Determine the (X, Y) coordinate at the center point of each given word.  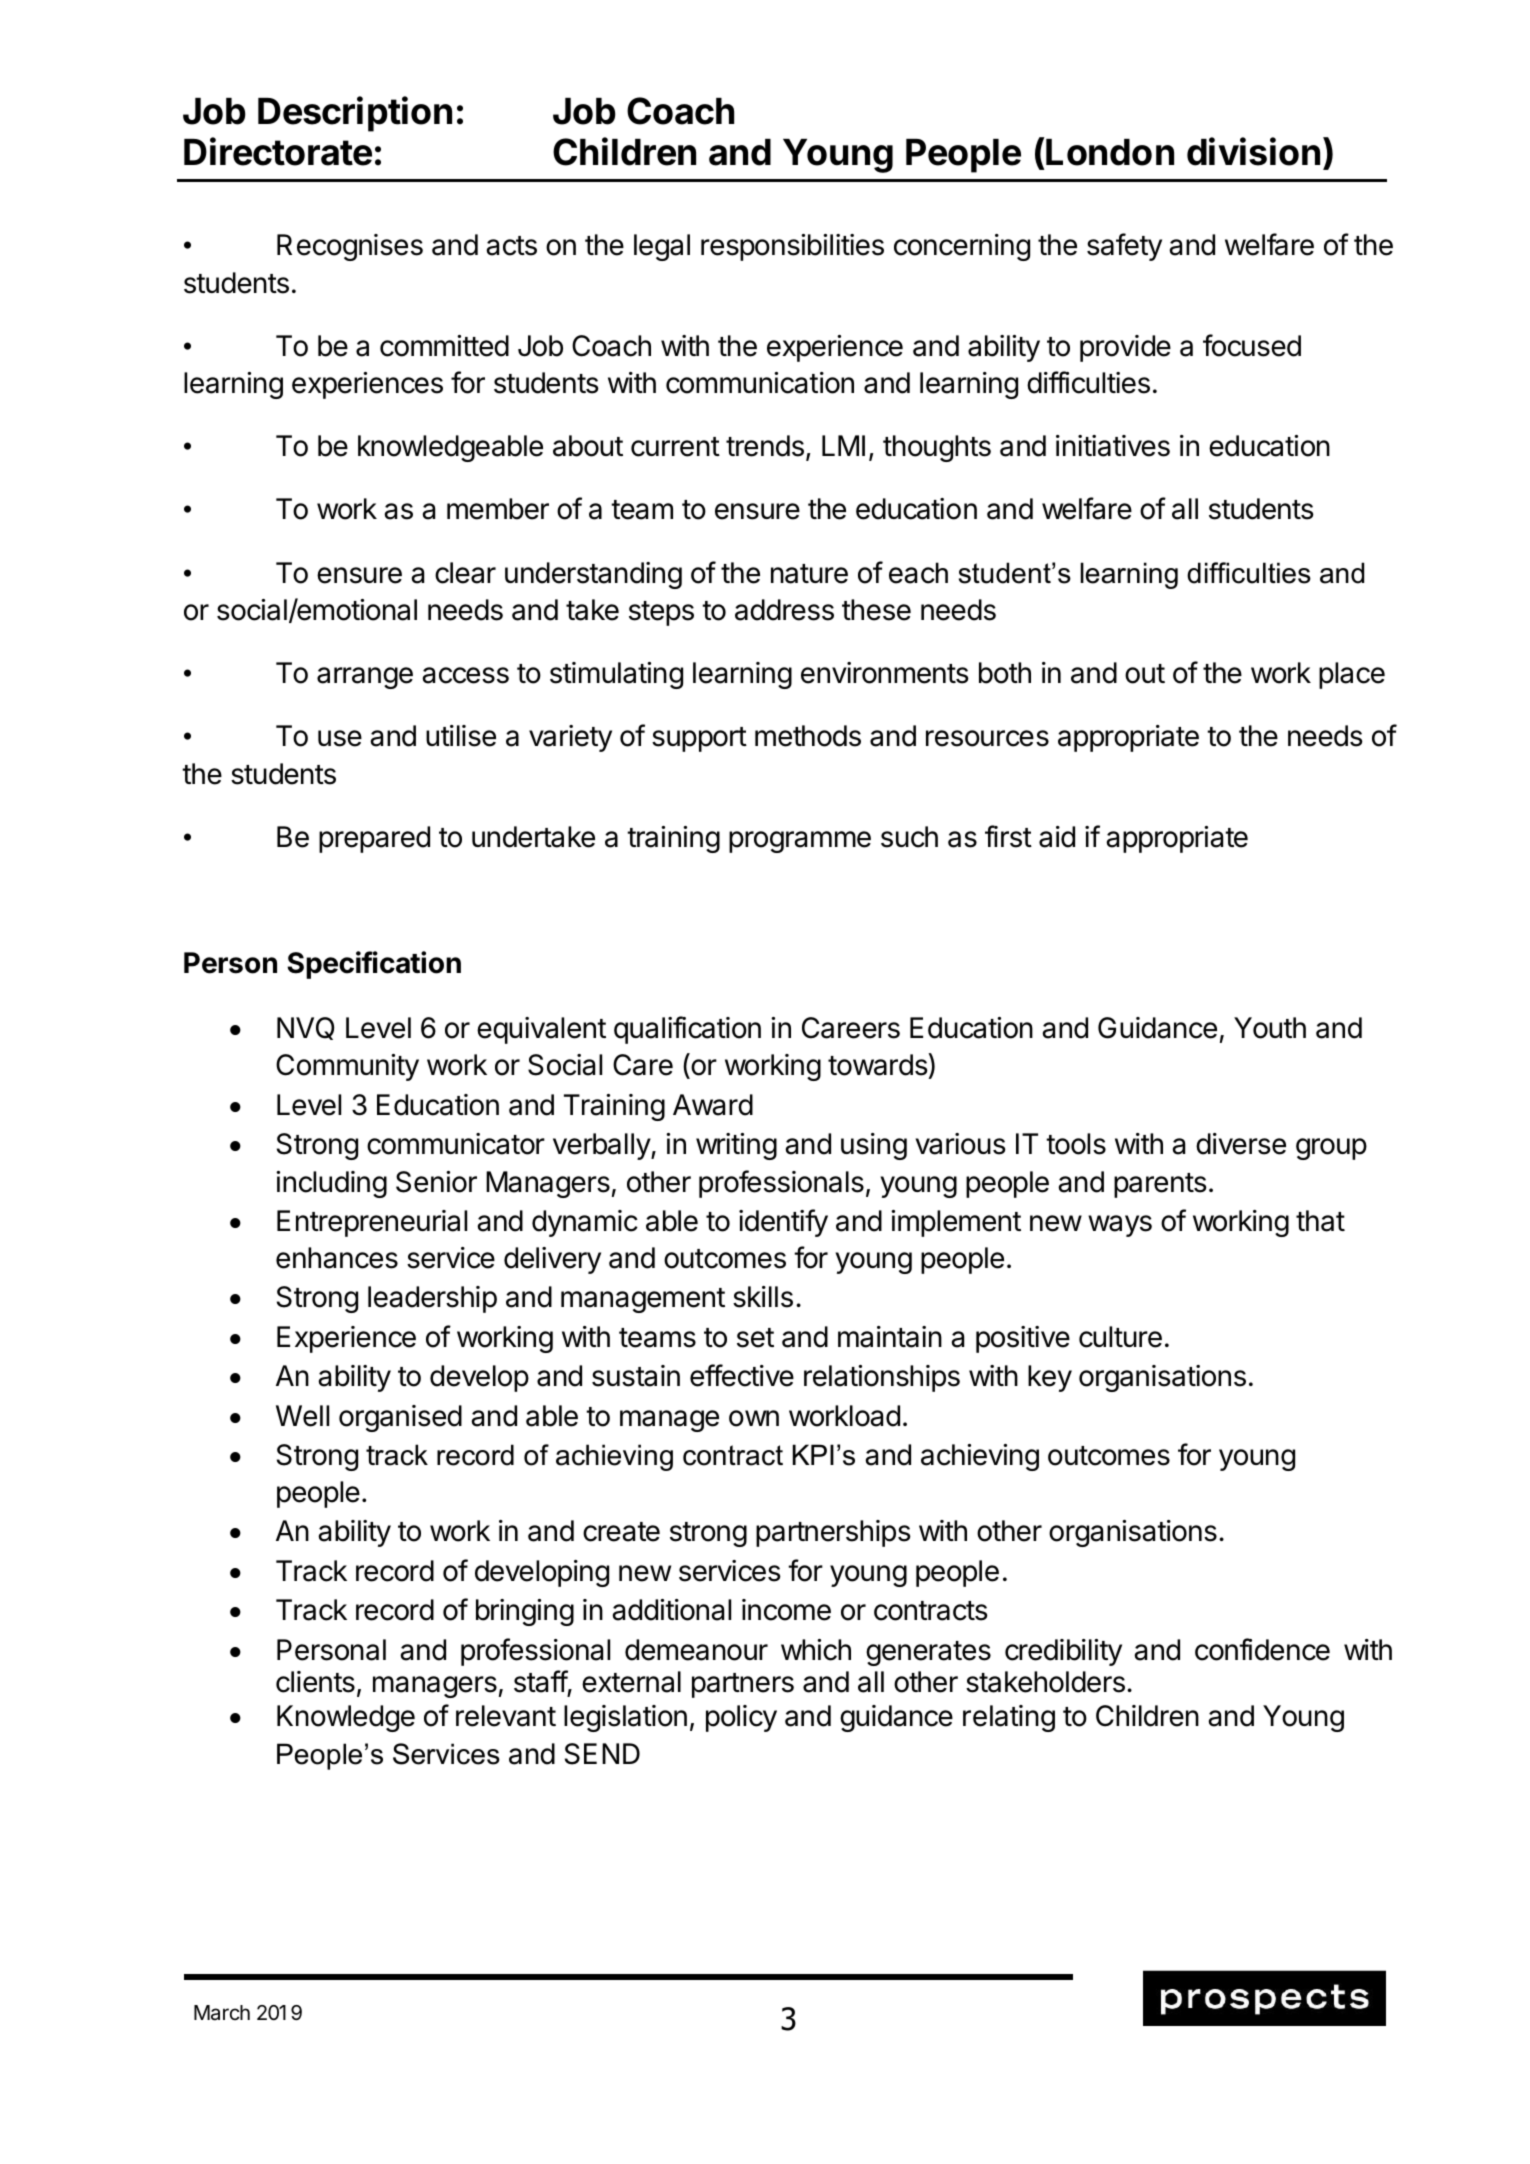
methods (808, 736)
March (222, 2013)
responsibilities (792, 247)
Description (355, 114)
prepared (374, 839)
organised (400, 1418)
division (1253, 151)
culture (1120, 1337)
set (755, 1338)
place (1352, 675)
